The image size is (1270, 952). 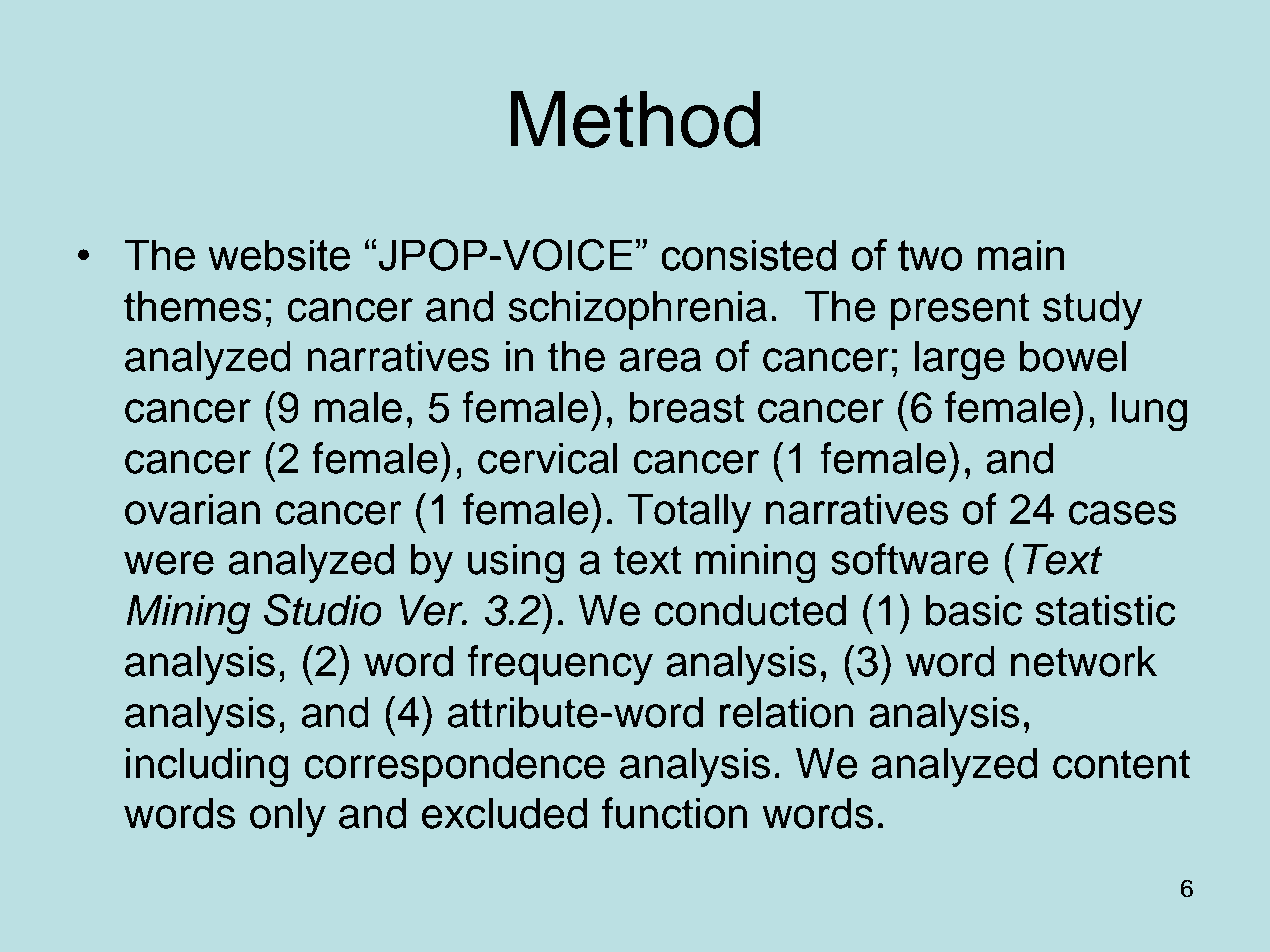 What do you see at coordinates (1021, 255) in the image?
I see `main` at bounding box center [1021, 255].
